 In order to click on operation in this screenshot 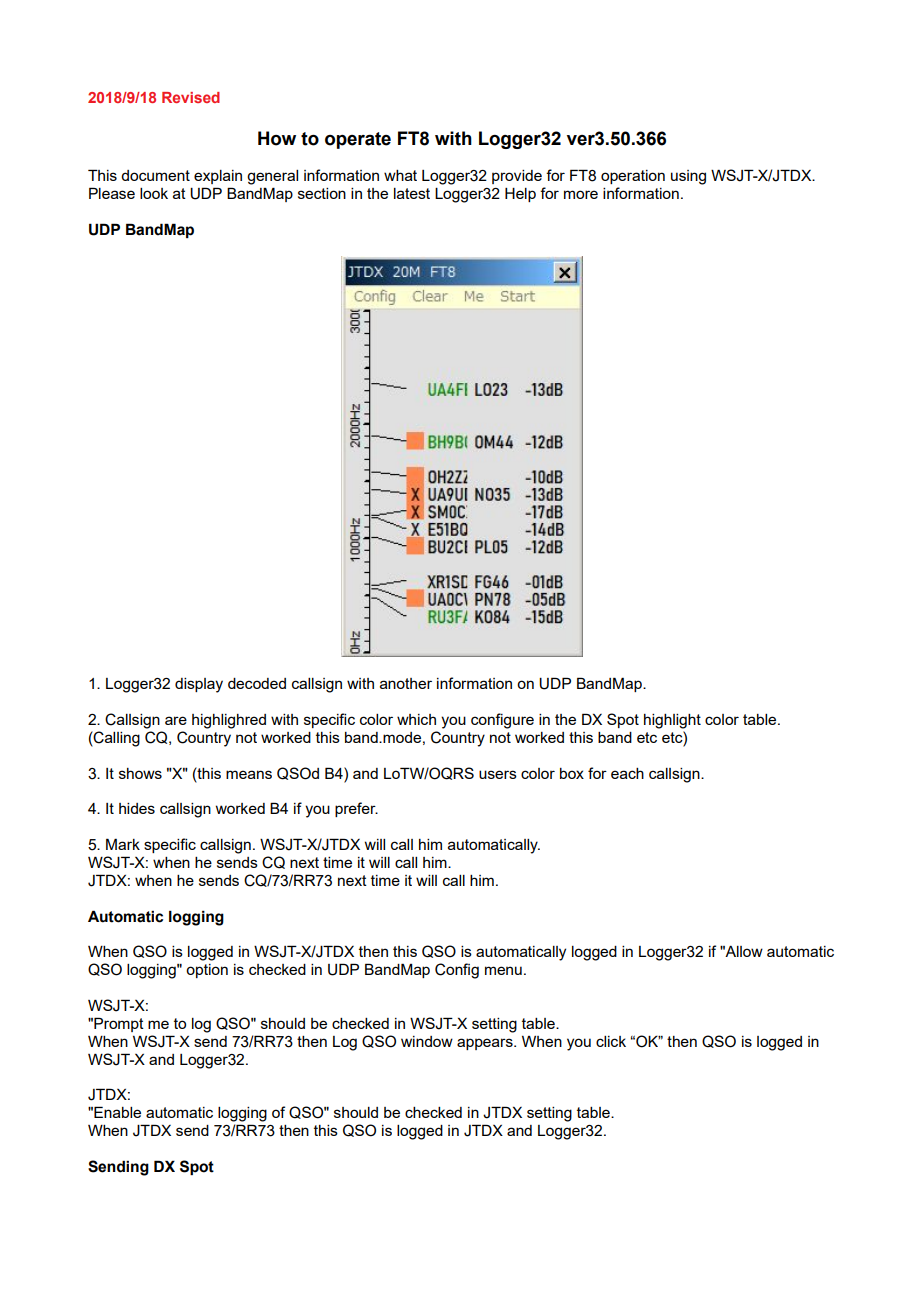, I will do `click(633, 177)`.
